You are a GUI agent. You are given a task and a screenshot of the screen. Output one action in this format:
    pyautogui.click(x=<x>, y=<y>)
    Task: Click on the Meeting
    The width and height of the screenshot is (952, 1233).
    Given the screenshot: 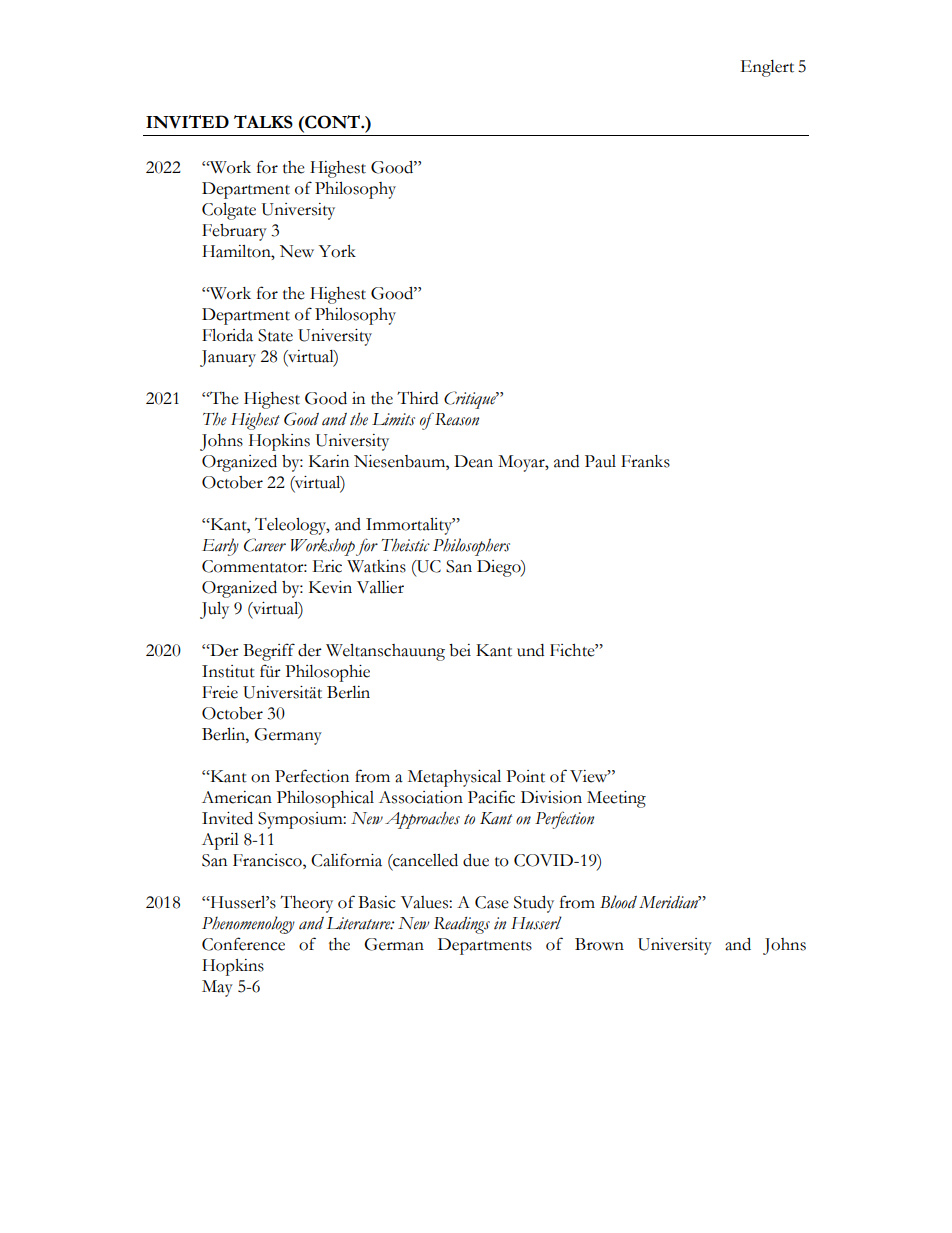 What is the action you would take?
    pyautogui.click(x=616, y=799)
